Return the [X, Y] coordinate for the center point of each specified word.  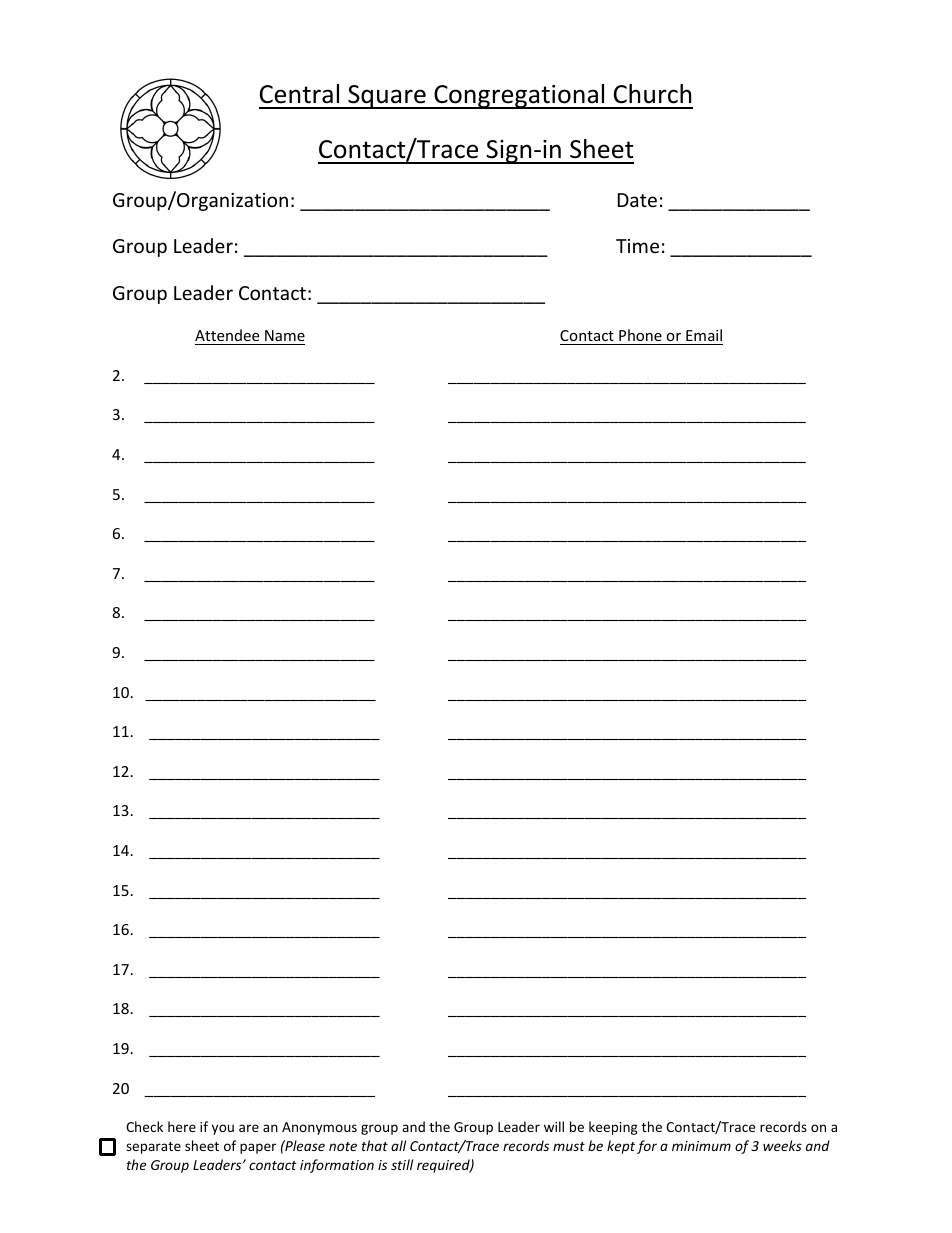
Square [387, 97]
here [182, 1126]
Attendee [227, 335]
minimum [701, 1146]
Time [637, 246]
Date [637, 200]
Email [704, 335]
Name [285, 335]
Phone [640, 335]
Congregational [519, 96]
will [554, 1126]
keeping [613, 1128]
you [223, 1129]
